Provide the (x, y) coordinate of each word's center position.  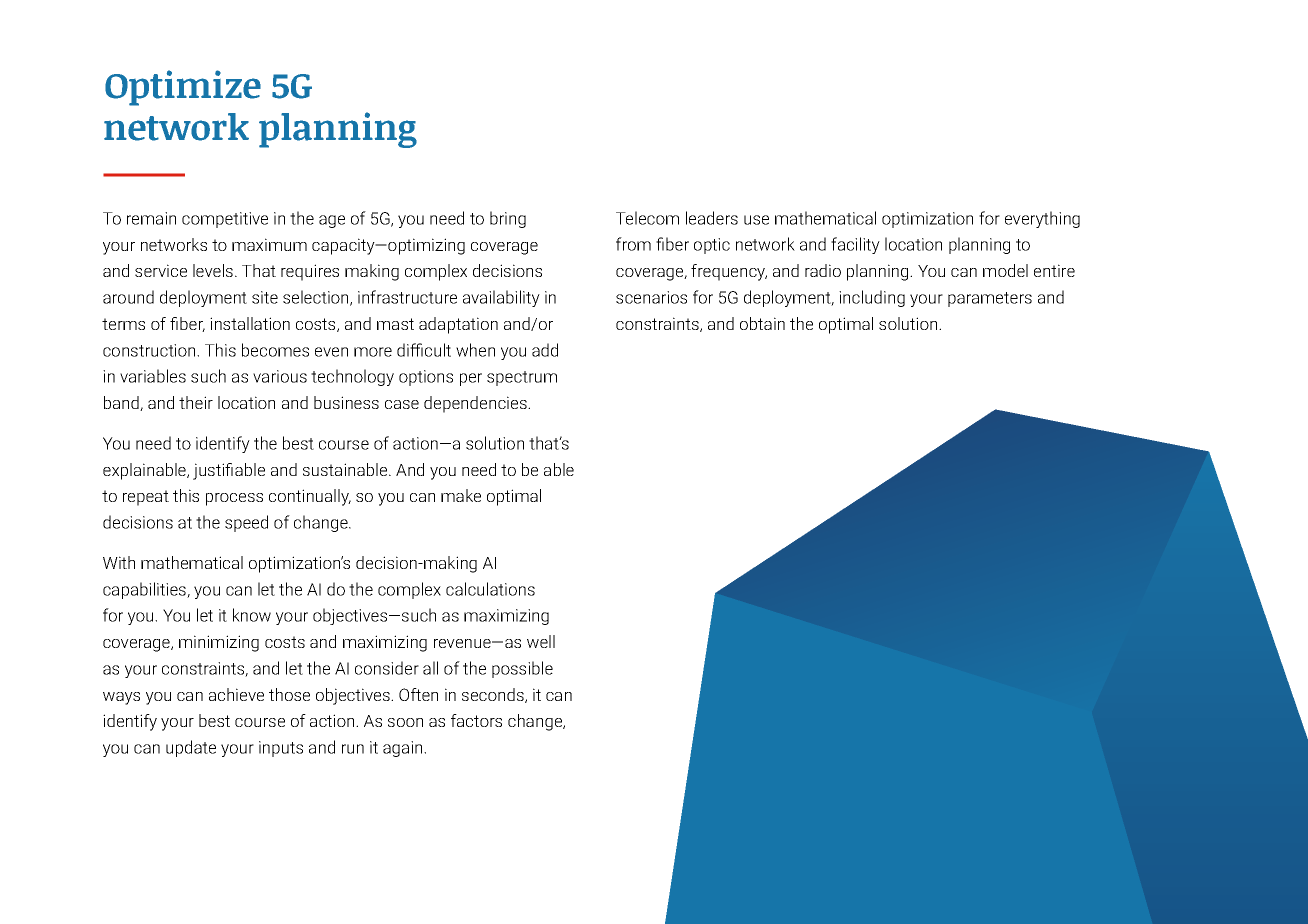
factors (476, 720)
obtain (762, 323)
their (196, 402)
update (191, 748)
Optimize (183, 88)
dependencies (476, 404)
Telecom (647, 218)
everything (1042, 219)
